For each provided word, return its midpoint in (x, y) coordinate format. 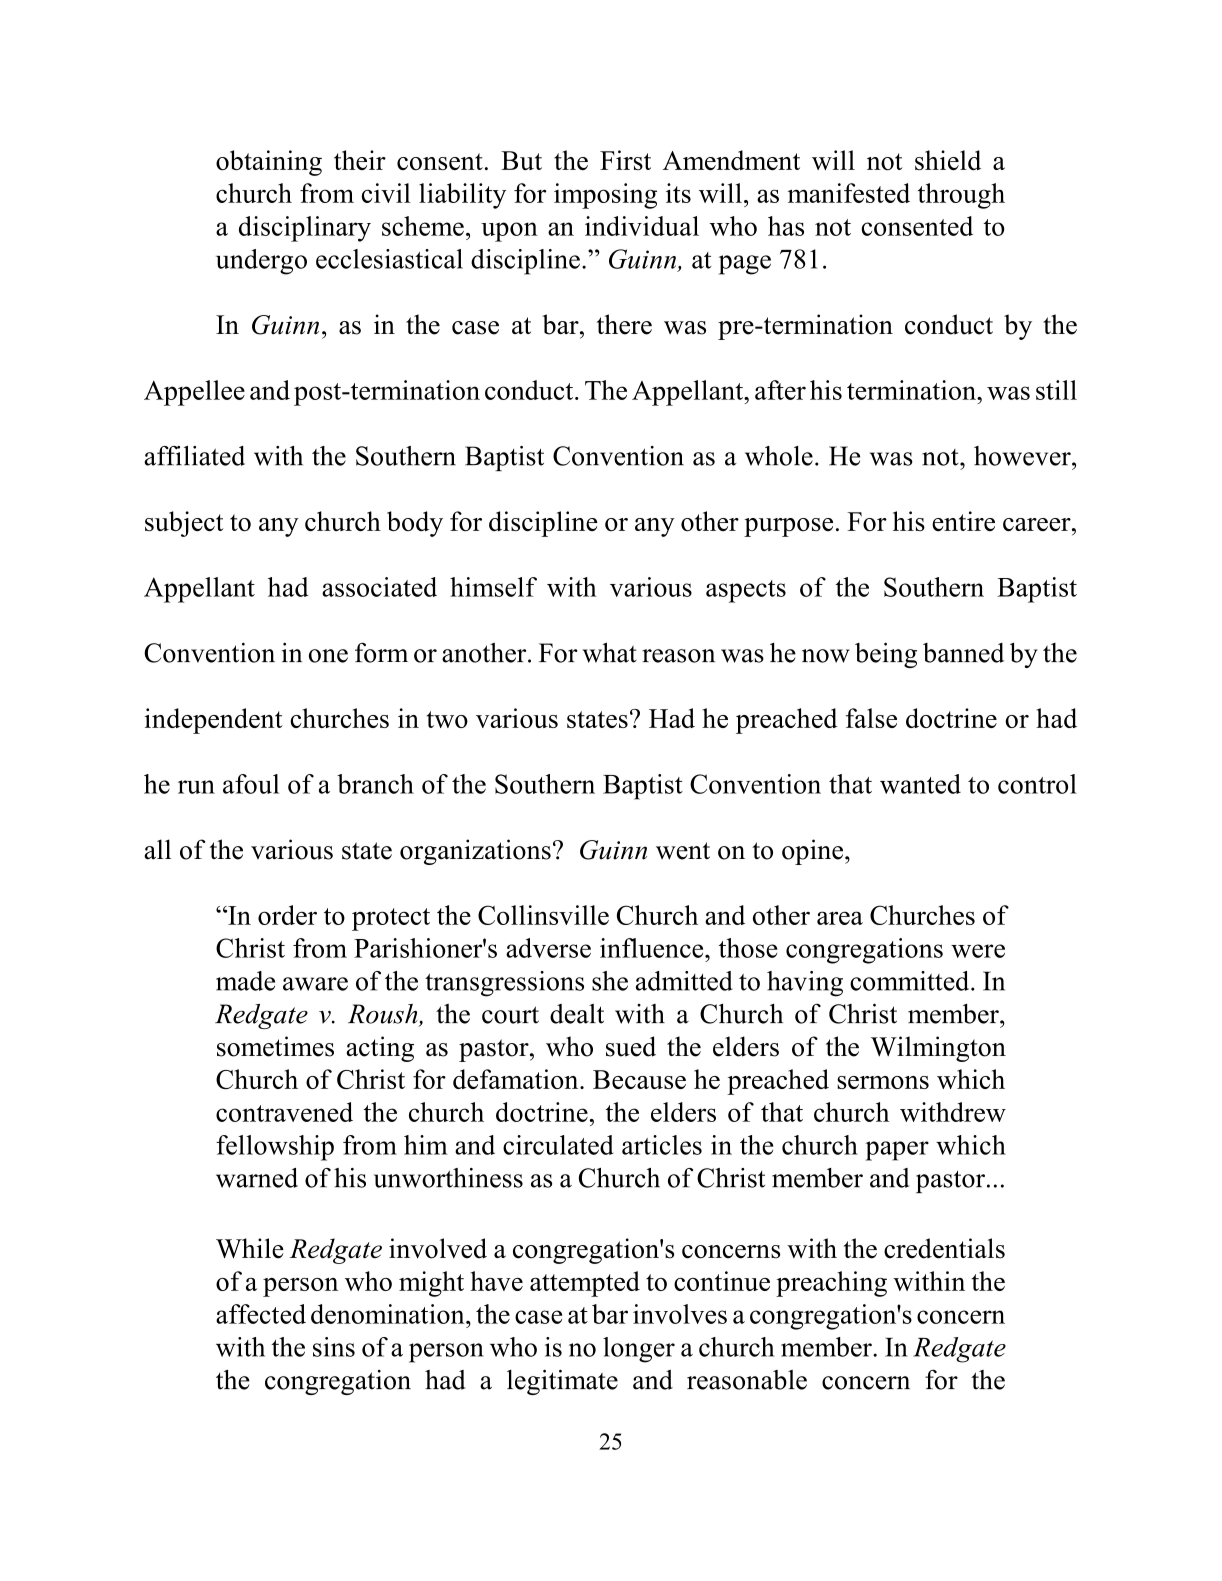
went (683, 851)
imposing (605, 196)
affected (261, 1314)
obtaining (269, 163)
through (961, 196)
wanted (920, 784)
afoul (251, 784)
